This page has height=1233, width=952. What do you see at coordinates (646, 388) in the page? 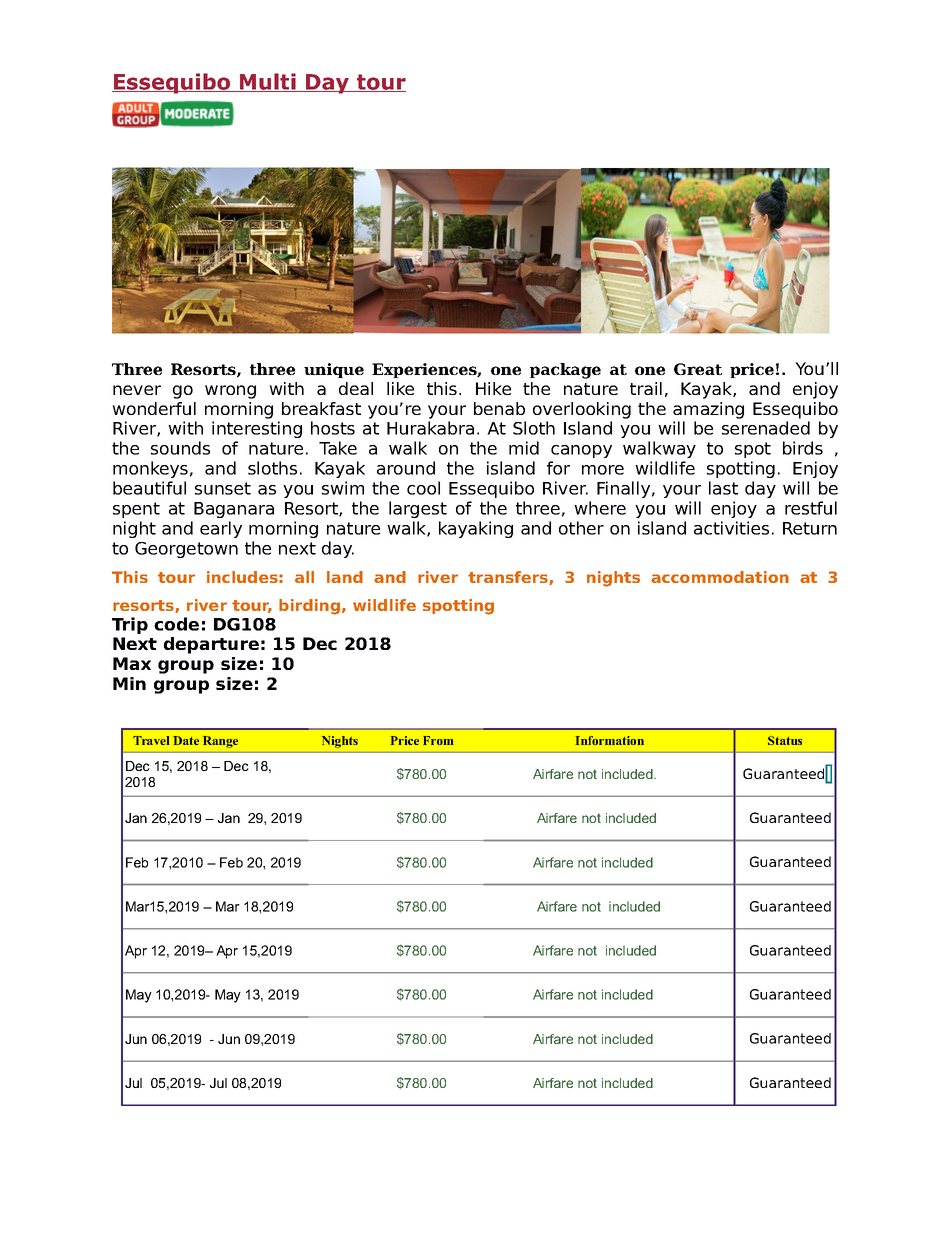
I see `trail` at bounding box center [646, 388].
